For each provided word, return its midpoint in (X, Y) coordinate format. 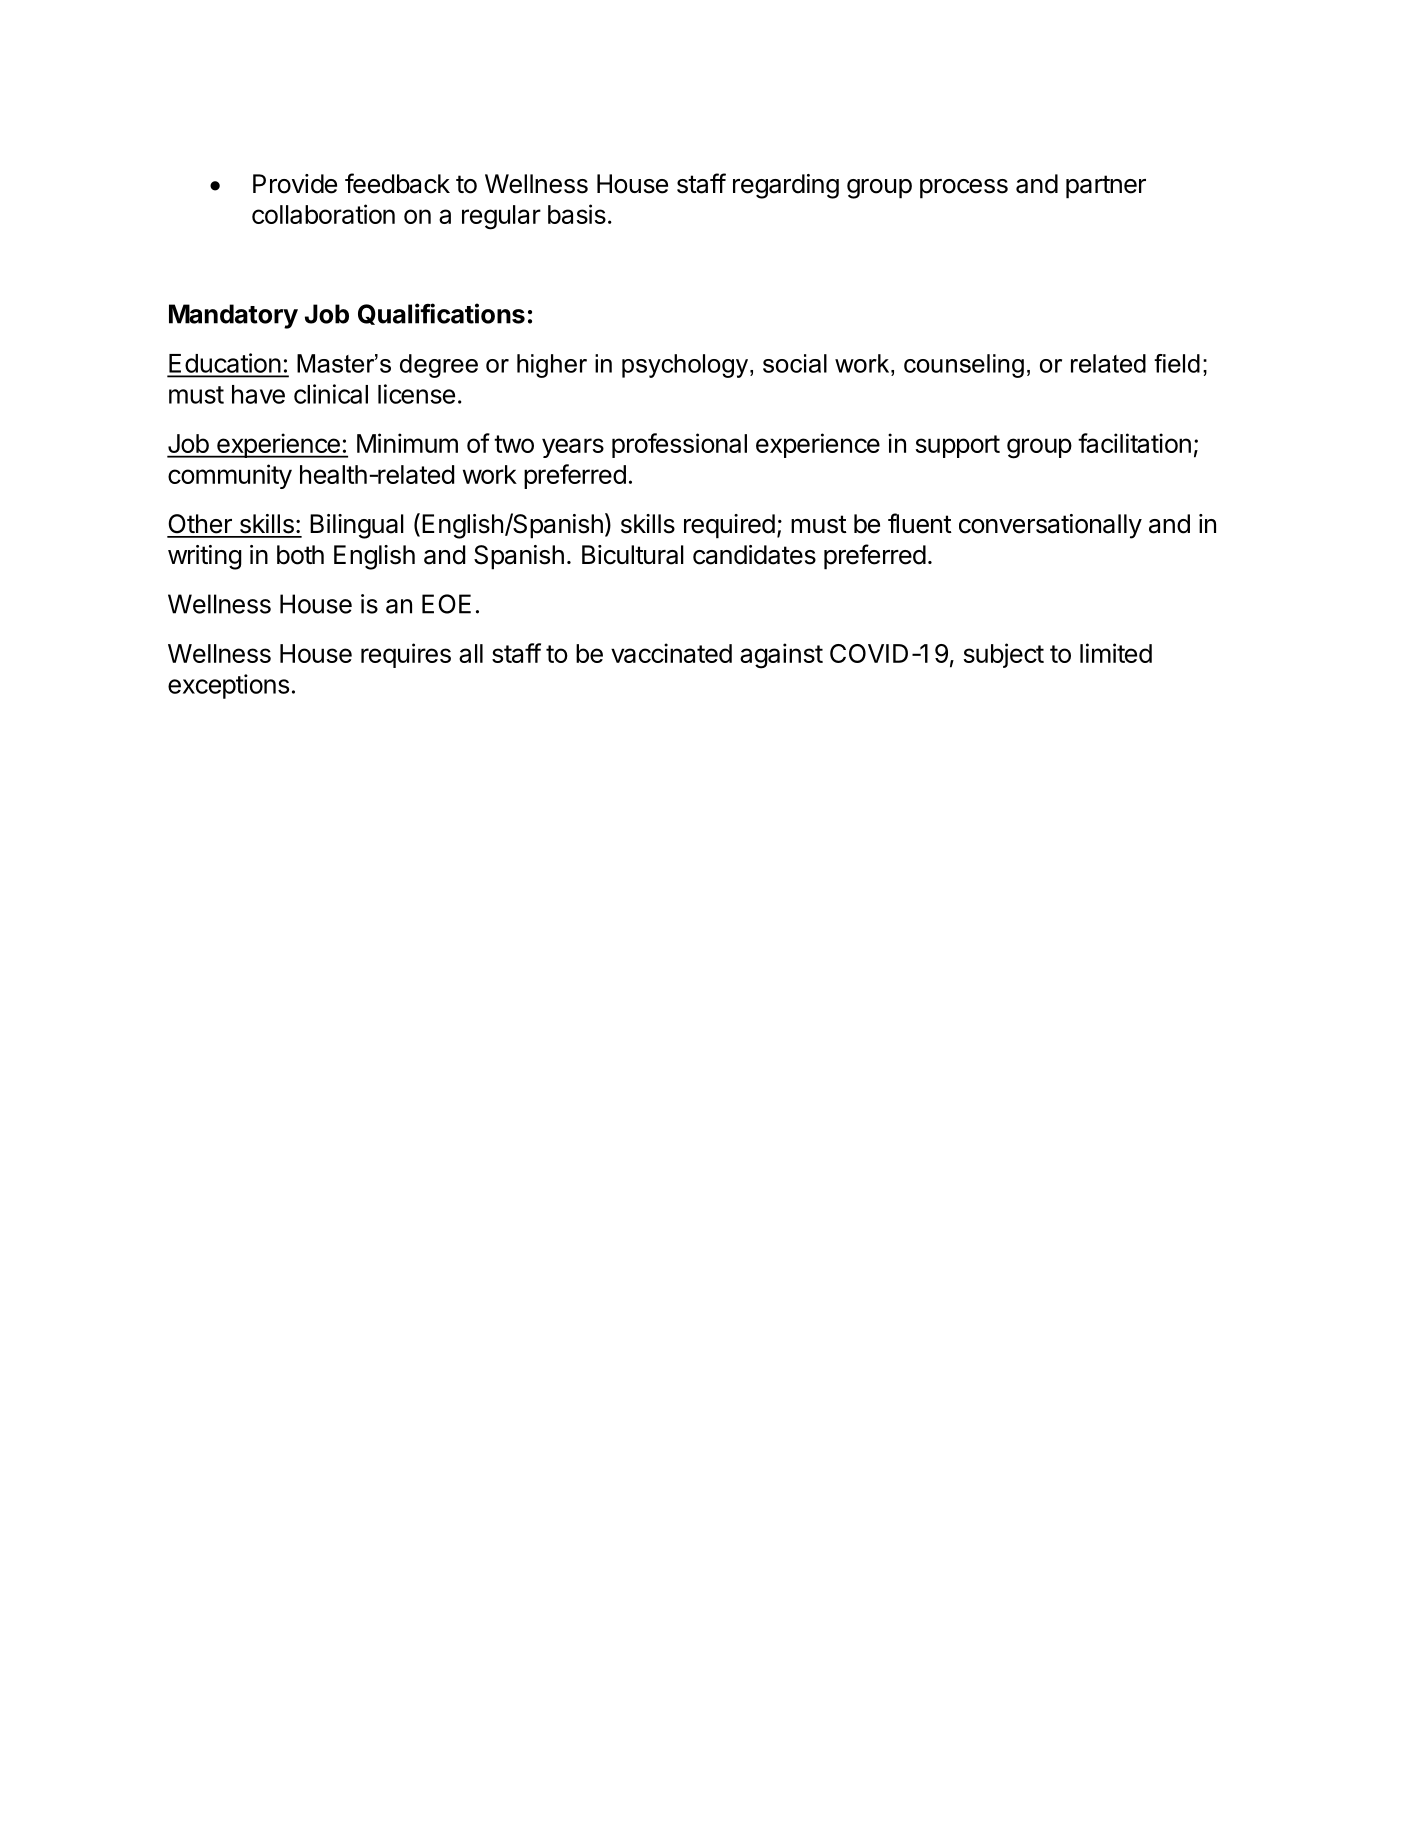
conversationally (1050, 526)
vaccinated (671, 653)
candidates (754, 555)
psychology (686, 366)
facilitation (1134, 443)
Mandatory (233, 316)
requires (406, 655)
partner (1106, 187)
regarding (786, 186)
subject (1003, 655)
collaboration (323, 214)
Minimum (407, 443)
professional (679, 445)
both (300, 555)
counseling (964, 366)
